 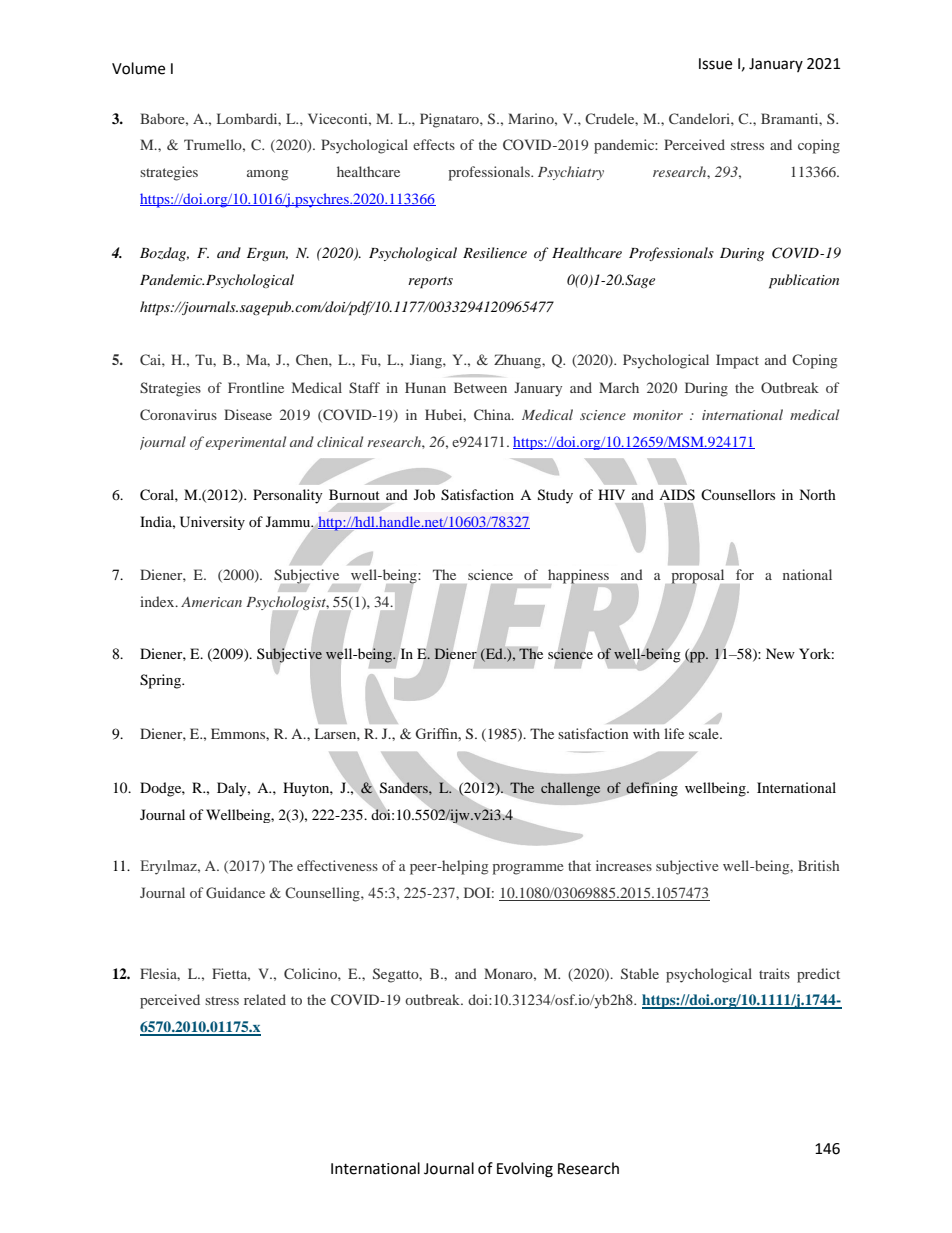 I want to click on Issue, so click(x=715, y=64).
